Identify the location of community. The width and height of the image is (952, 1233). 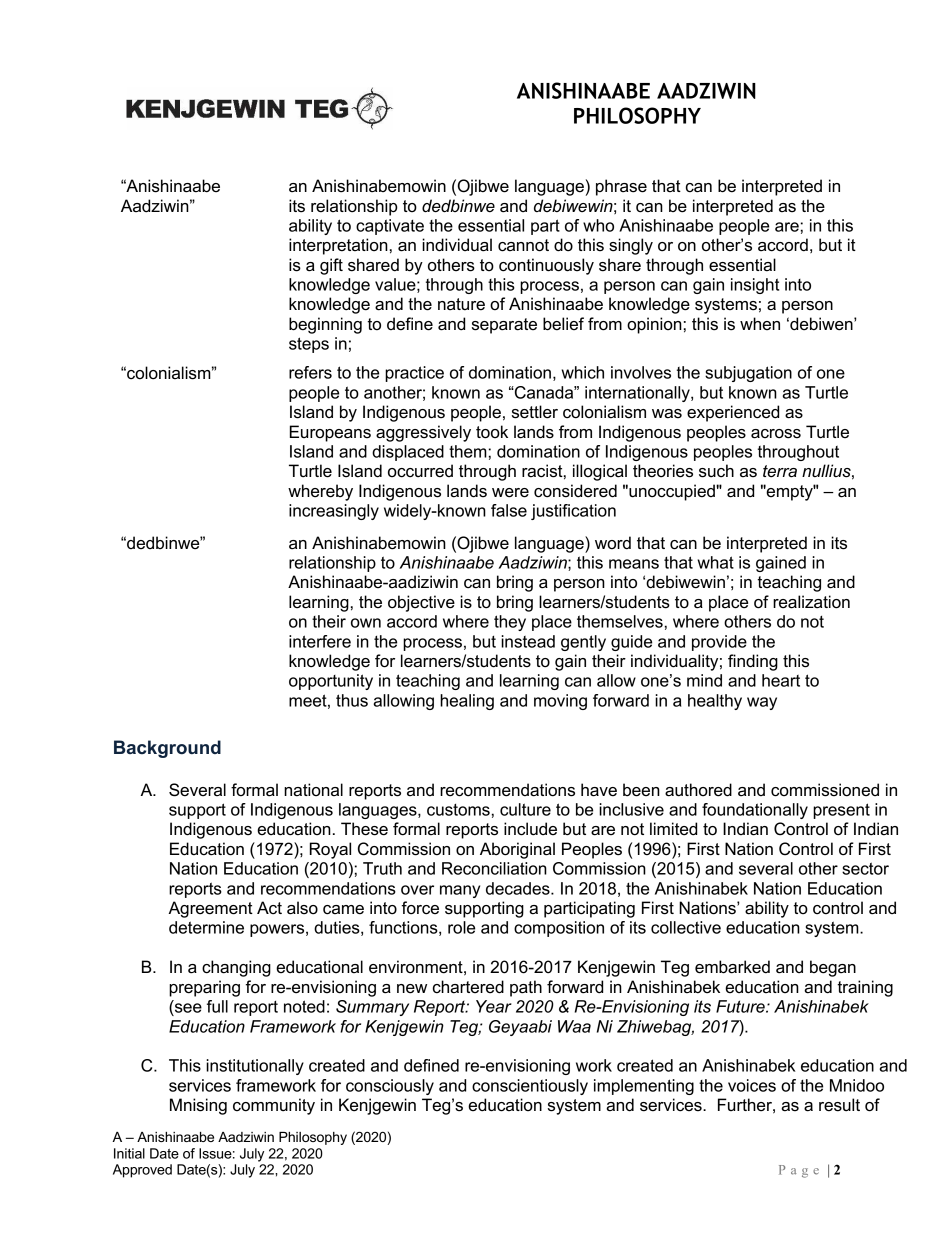
(274, 1106).
